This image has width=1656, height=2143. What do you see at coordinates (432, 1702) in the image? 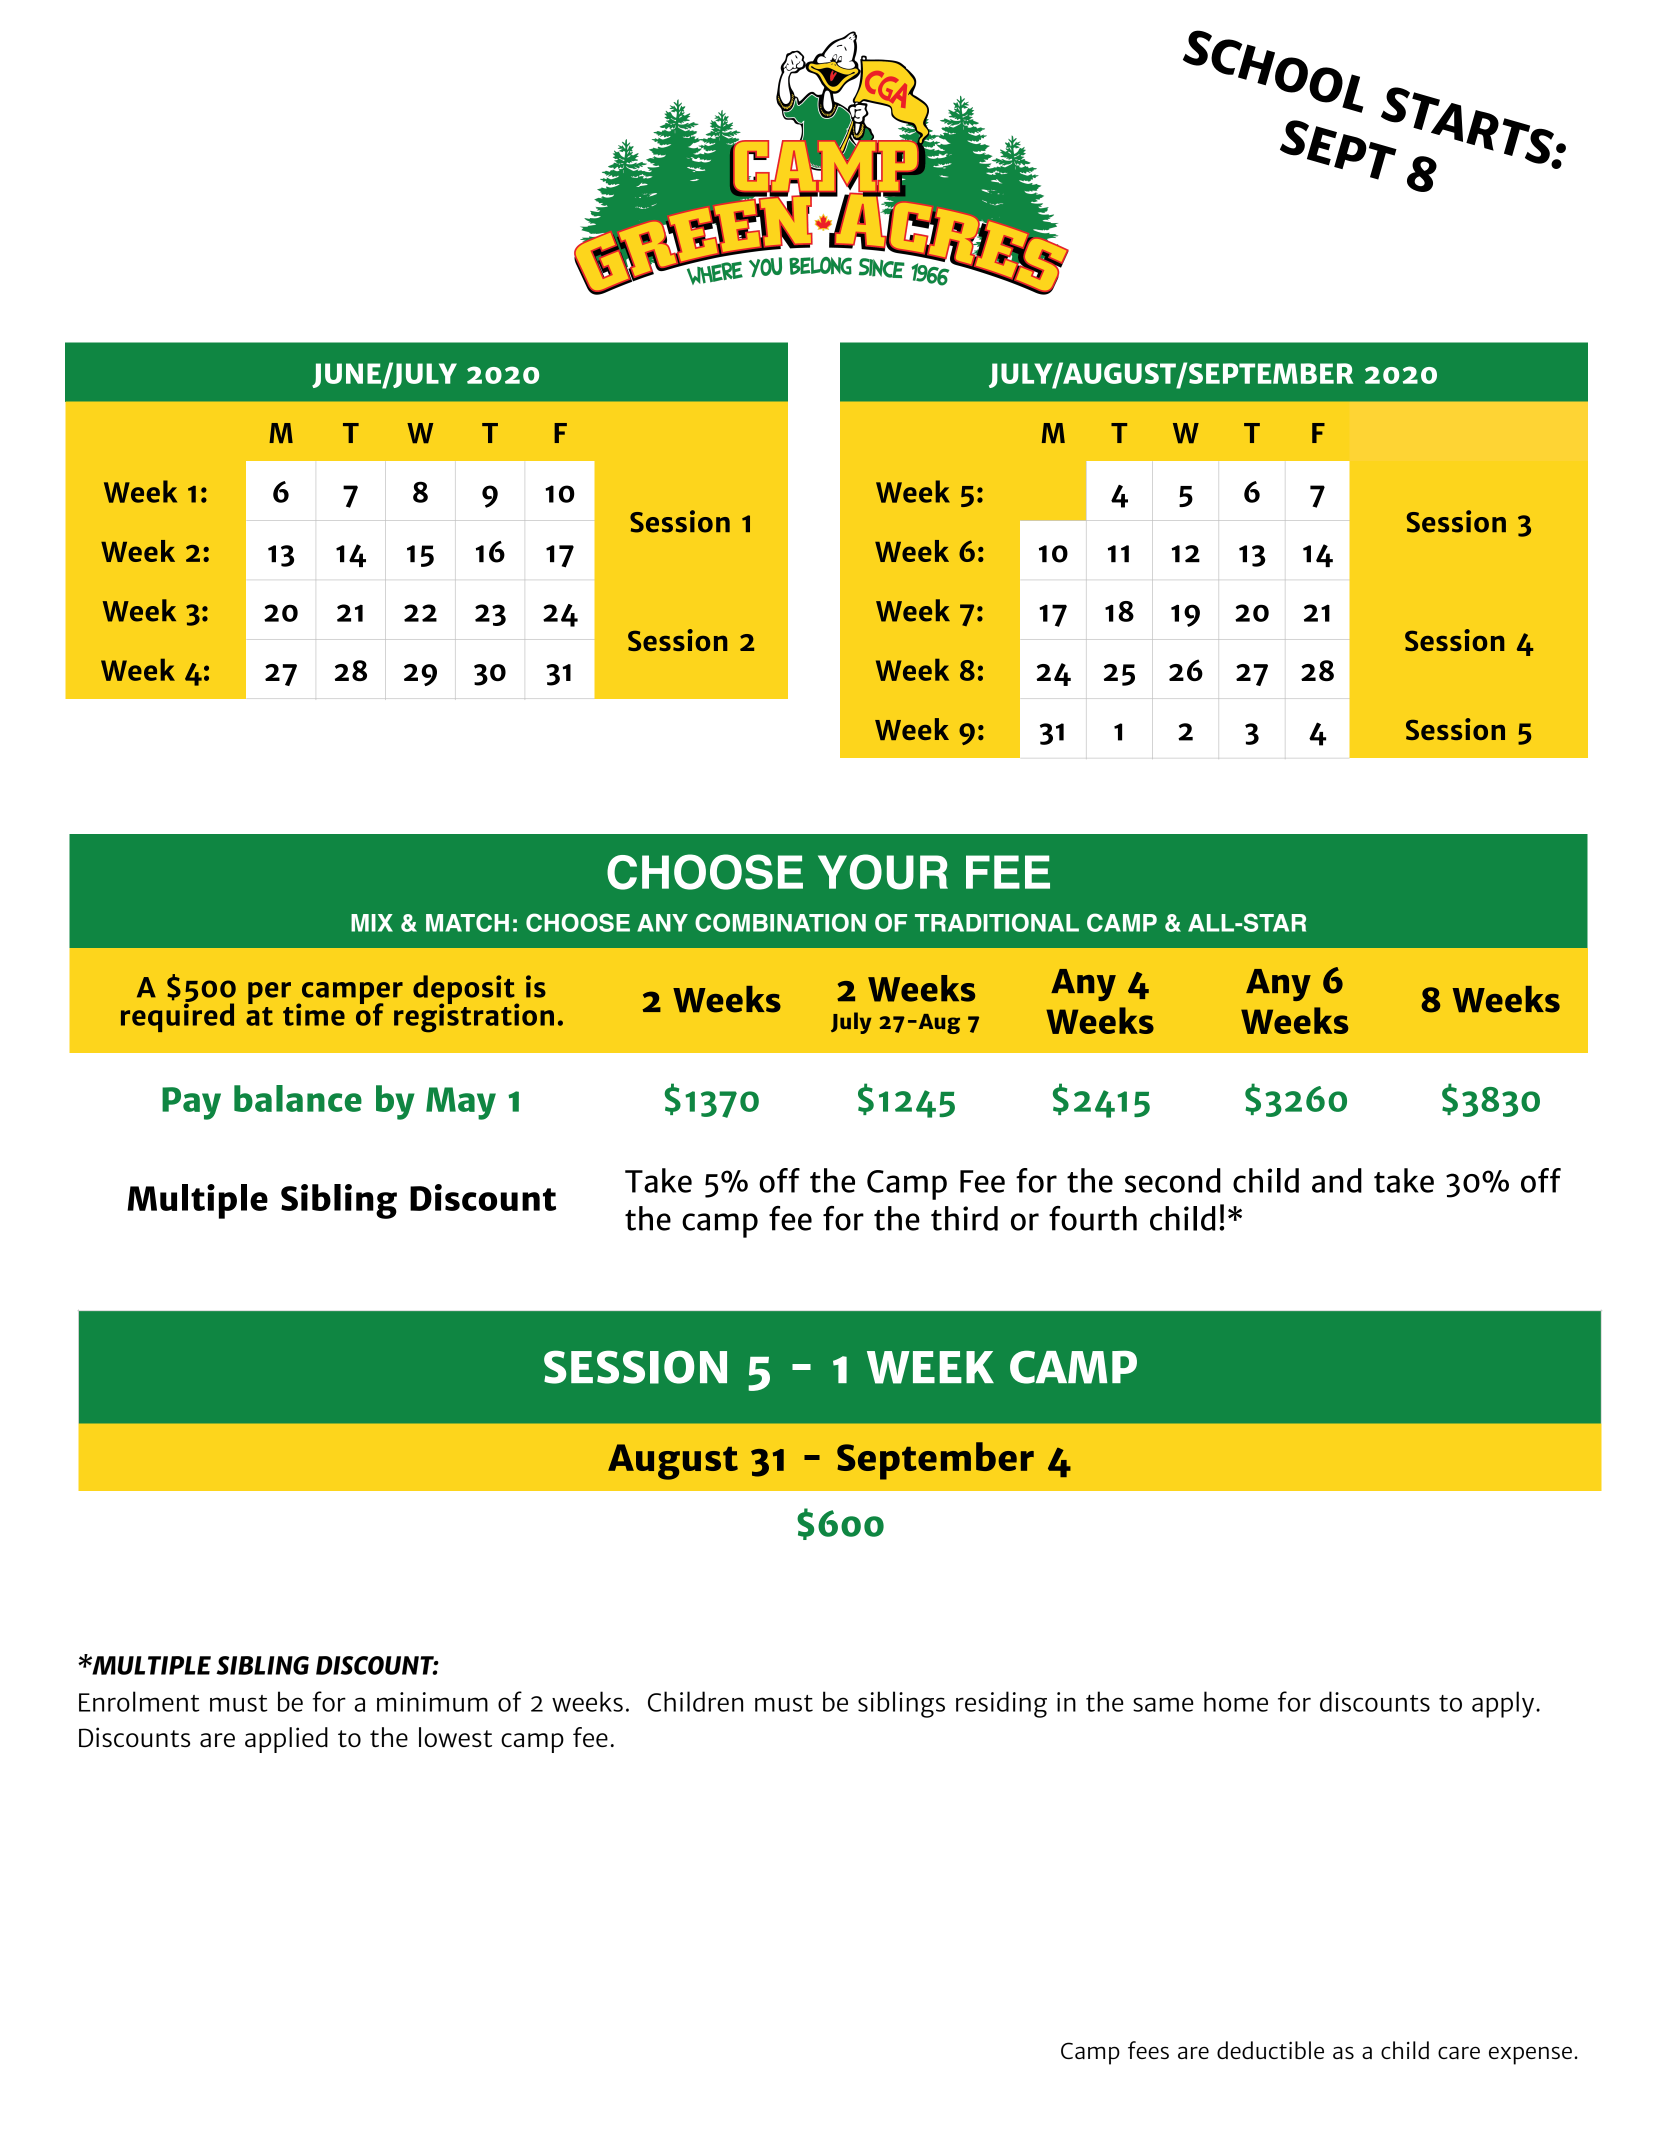
I see `minimum` at bounding box center [432, 1702].
